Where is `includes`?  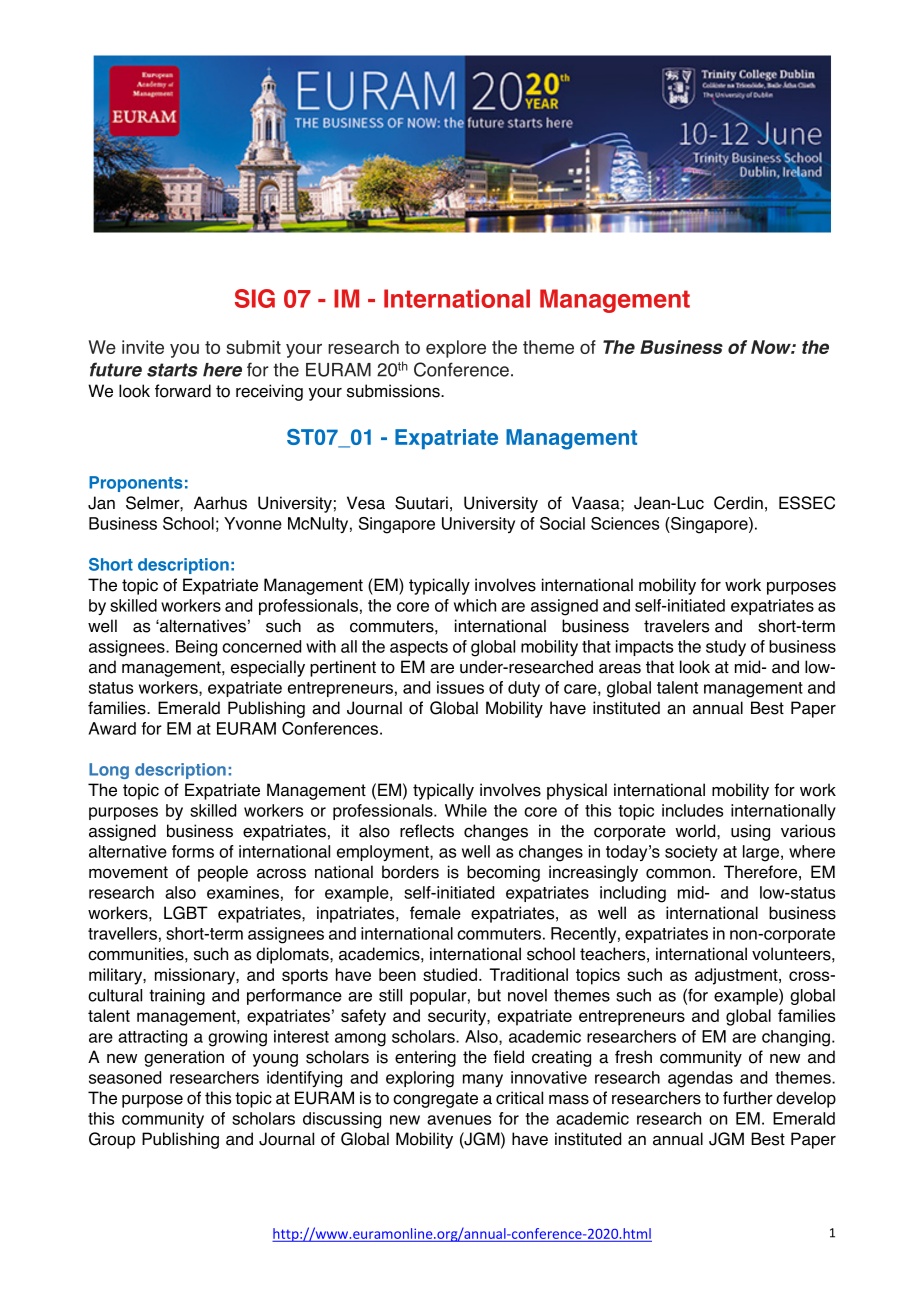
includes is located at coordinates (692, 810).
